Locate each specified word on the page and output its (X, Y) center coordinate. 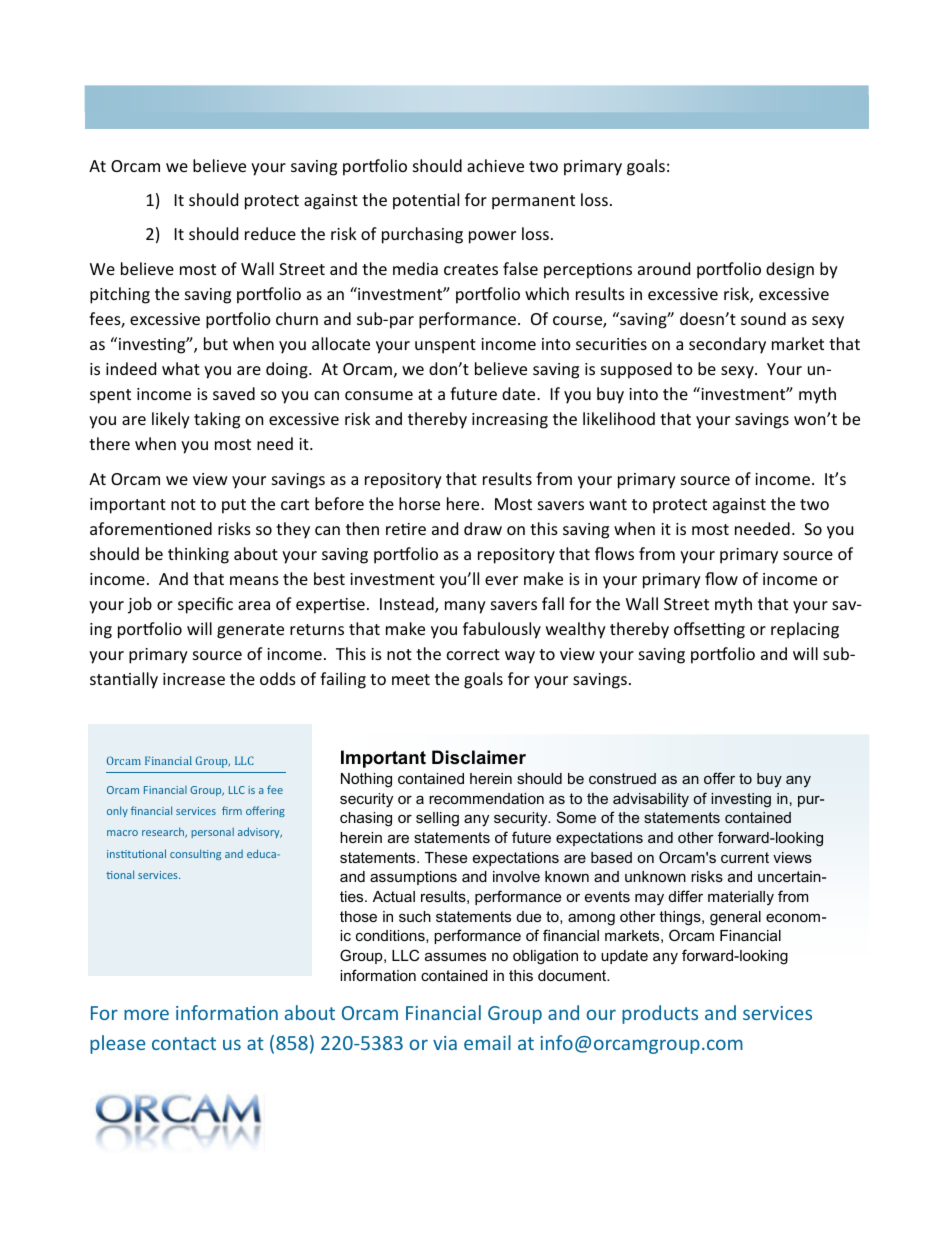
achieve (495, 165)
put (234, 506)
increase (194, 679)
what (181, 368)
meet (411, 679)
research (164, 832)
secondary (727, 345)
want (608, 504)
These (446, 857)
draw (483, 528)
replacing (805, 630)
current (745, 857)
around (664, 268)
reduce (270, 233)
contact (184, 1043)
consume (379, 395)
